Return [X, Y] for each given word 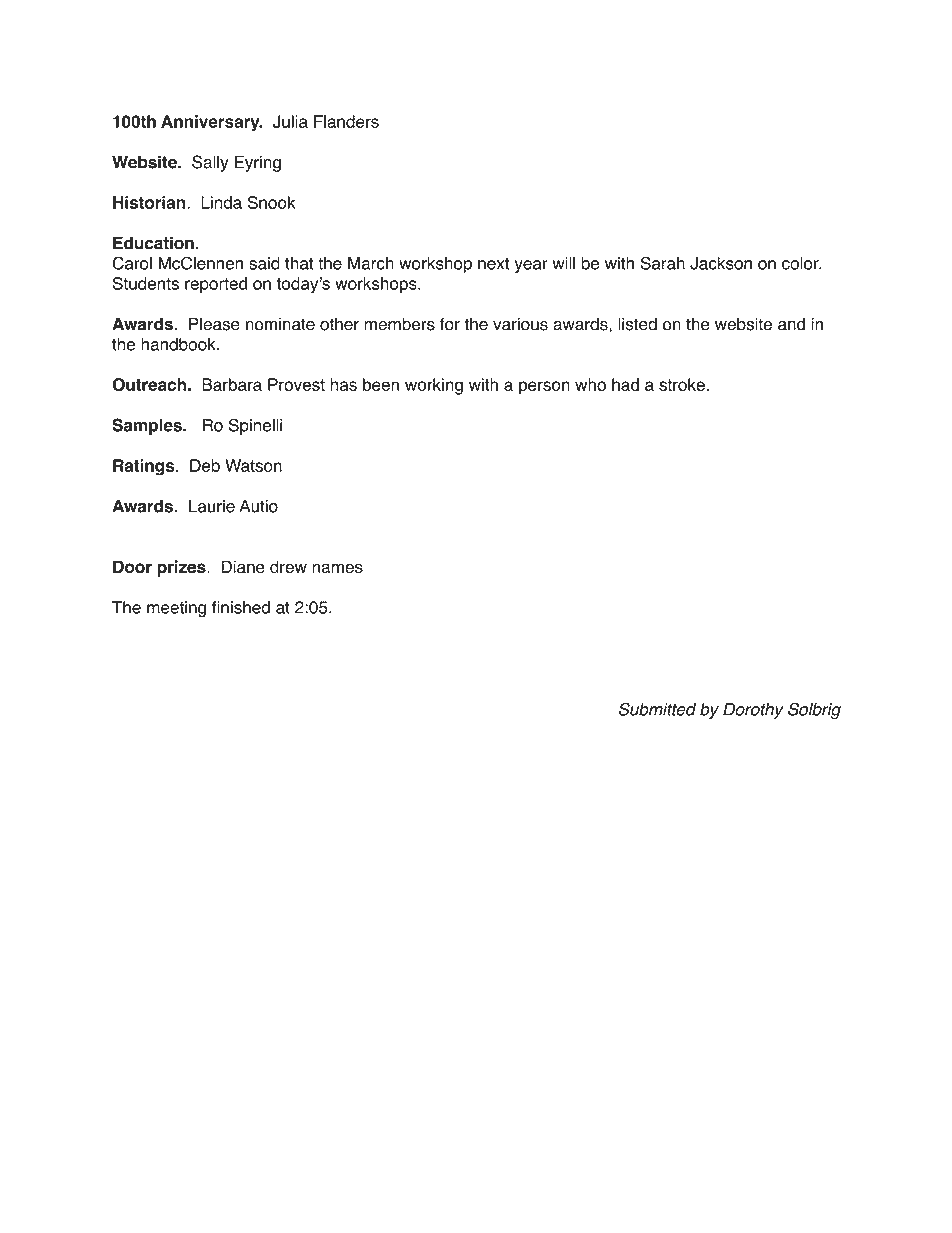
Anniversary [211, 123]
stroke [682, 384]
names [337, 568]
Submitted [657, 709]
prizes [182, 568]
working [434, 386]
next [493, 264]
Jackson [721, 263]
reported [216, 285]
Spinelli [255, 426]
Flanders [346, 121]
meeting [176, 609]
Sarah [662, 263]
